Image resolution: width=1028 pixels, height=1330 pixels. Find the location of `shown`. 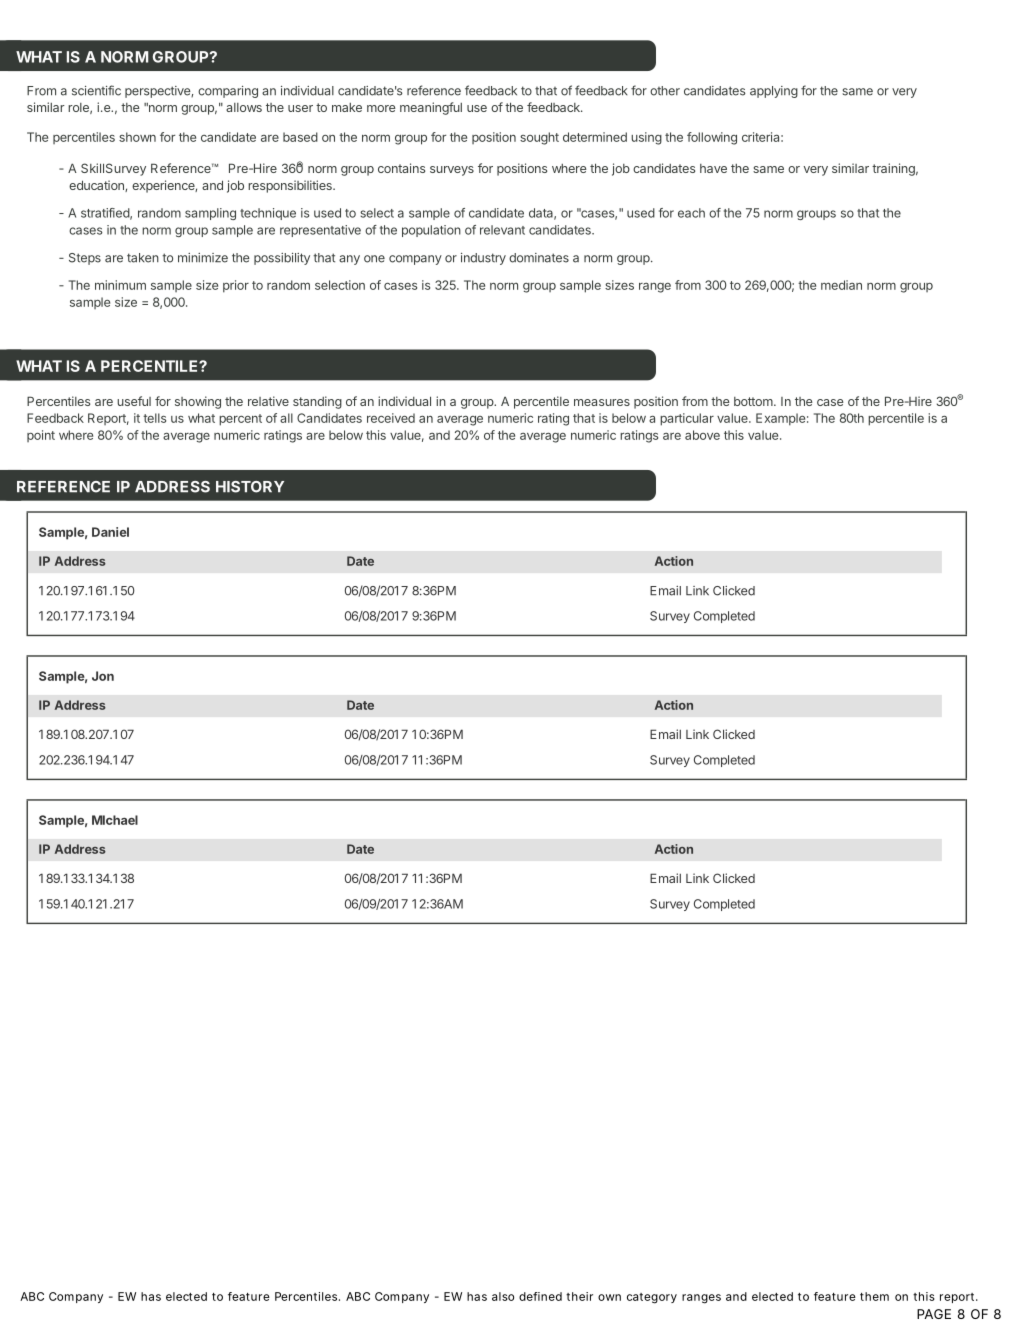

shown is located at coordinates (137, 137).
